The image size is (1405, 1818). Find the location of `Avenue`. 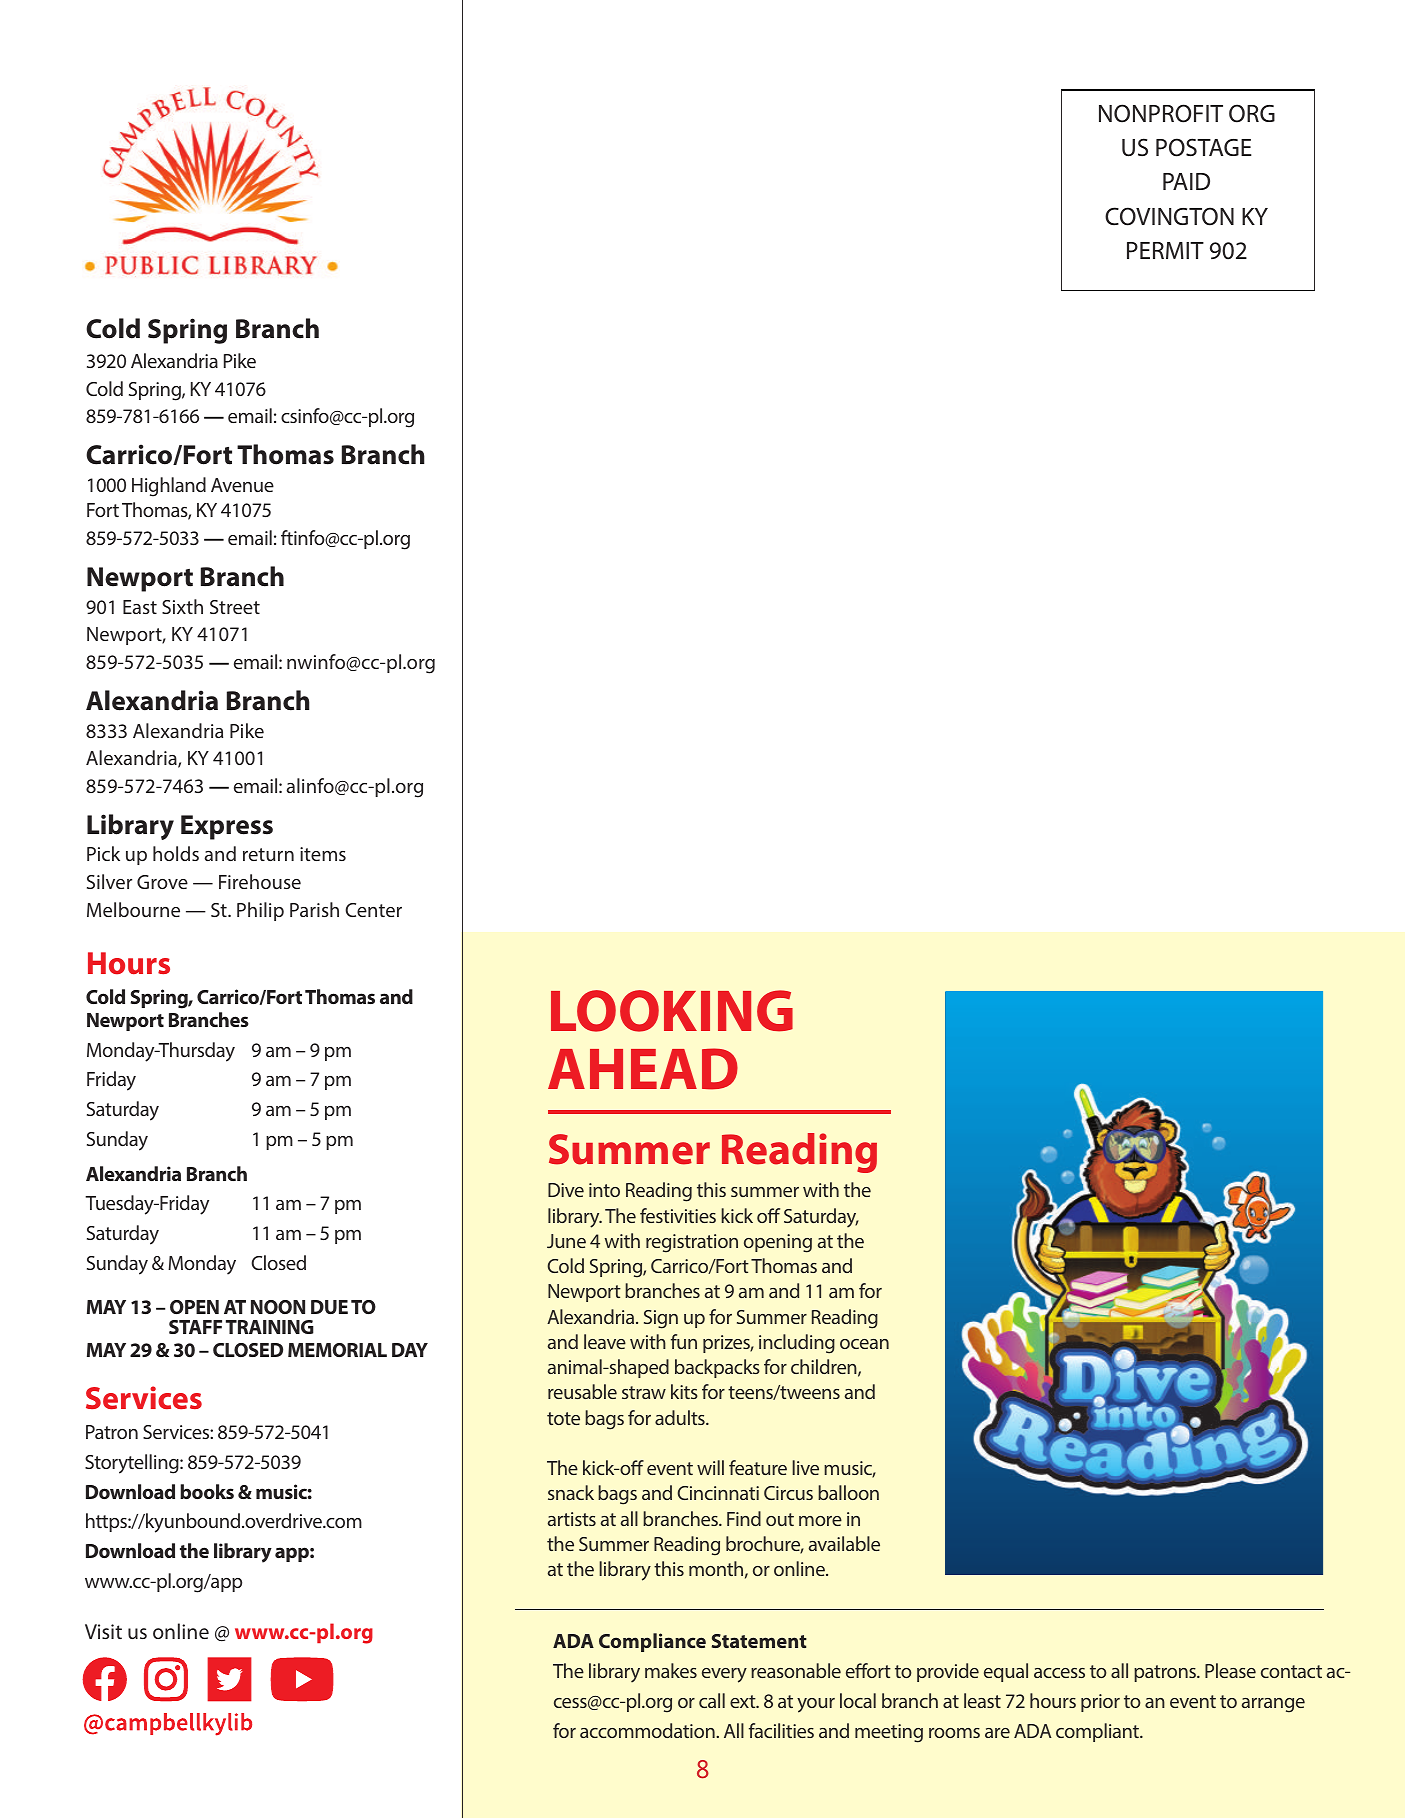

Avenue is located at coordinates (242, 485).
